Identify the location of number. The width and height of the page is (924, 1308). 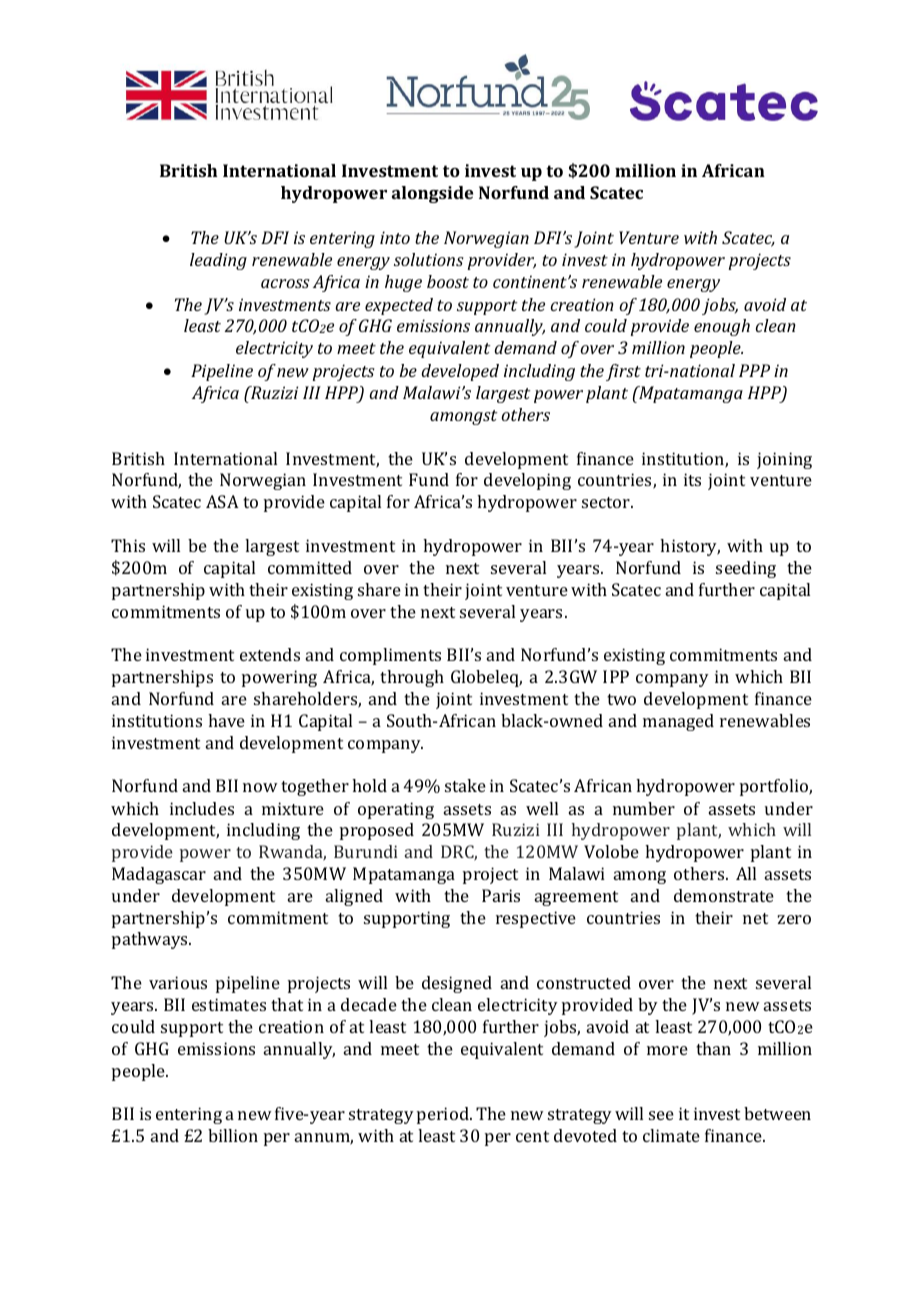
(644, 808).
